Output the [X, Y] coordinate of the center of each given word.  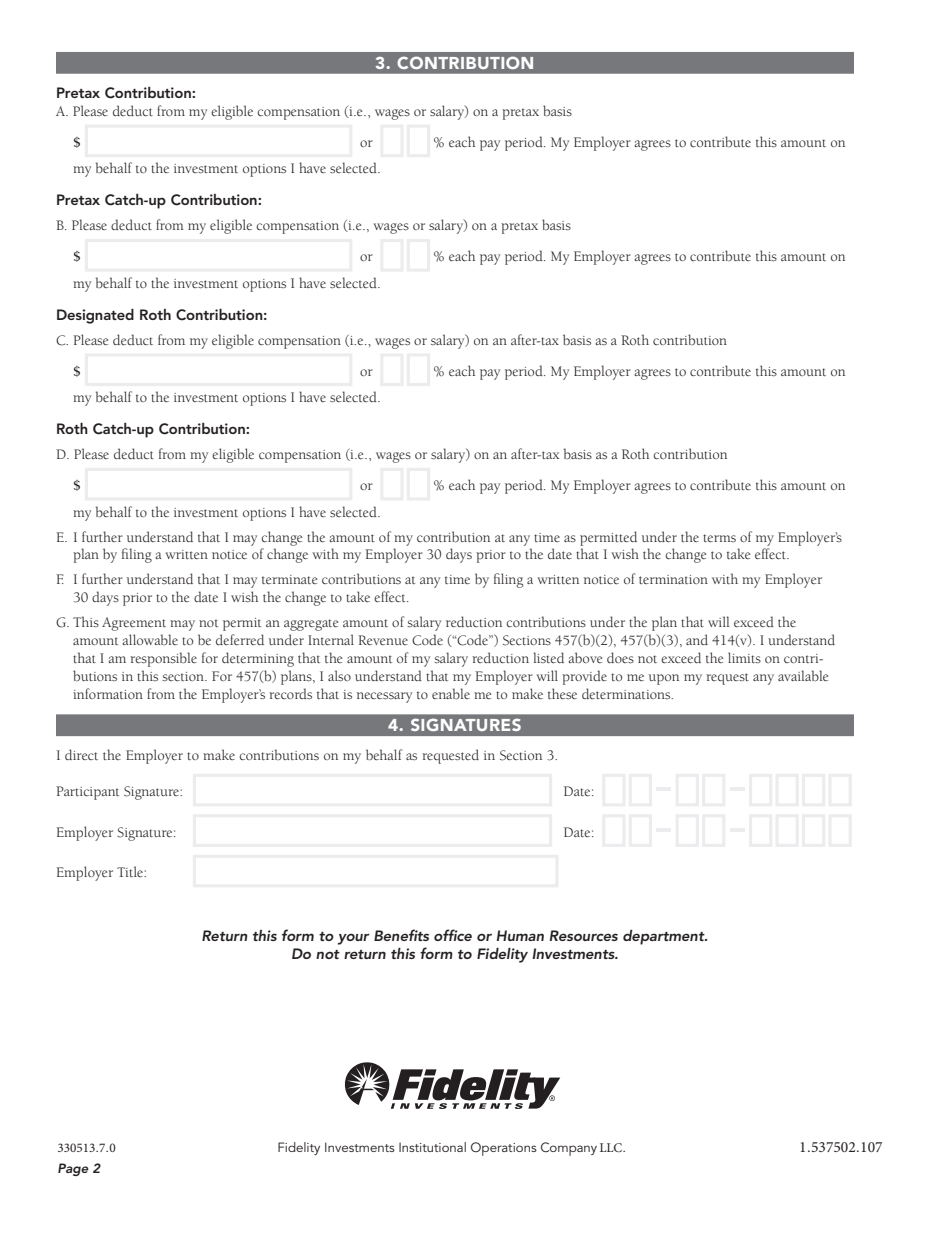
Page [73, 1169]
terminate [289, 579]
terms [719, 538]
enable [451, 693]
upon [664, 679]
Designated [95, 316]
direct [81, 754]
